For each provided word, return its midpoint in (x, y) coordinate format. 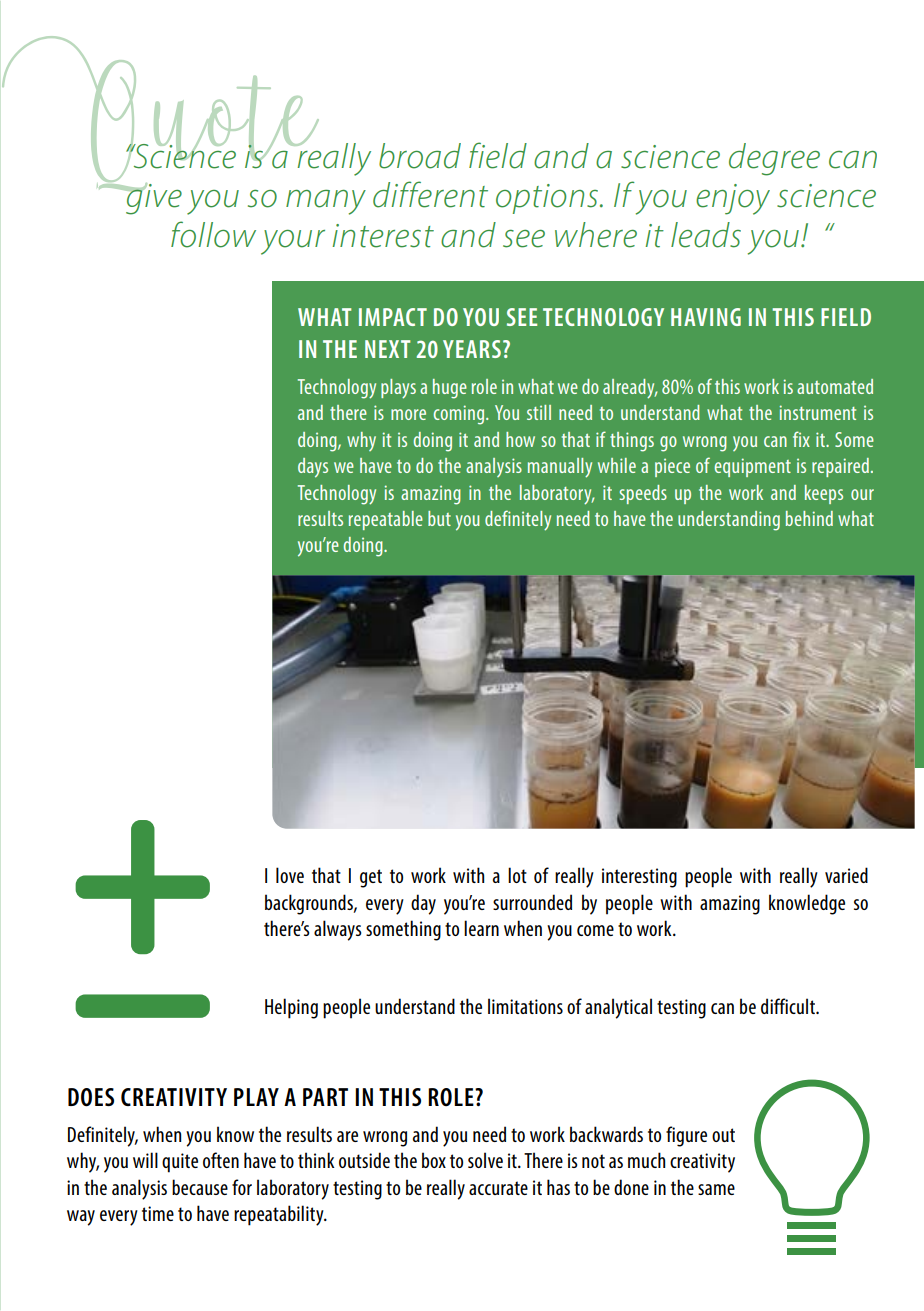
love (290, 875)
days (313, 468)
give (153, 199)
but (439, 518)
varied (846, 875)
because (200, 1187)
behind (809, 518)
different (430, 194)
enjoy (733, 199)
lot (517, 875)
